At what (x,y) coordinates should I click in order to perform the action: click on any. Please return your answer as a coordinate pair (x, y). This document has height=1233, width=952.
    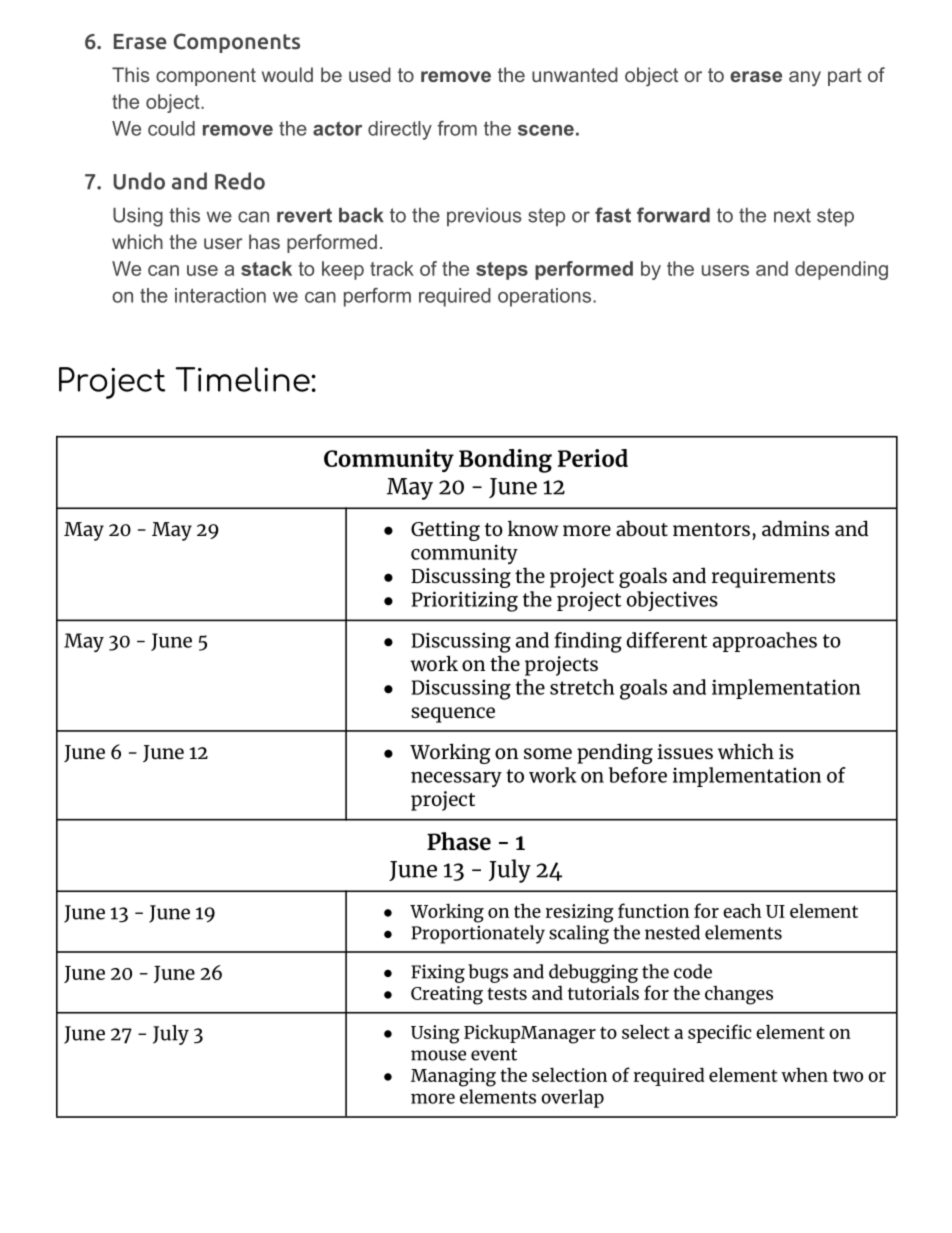
    Looking at the image, I should click on (805, 78).
